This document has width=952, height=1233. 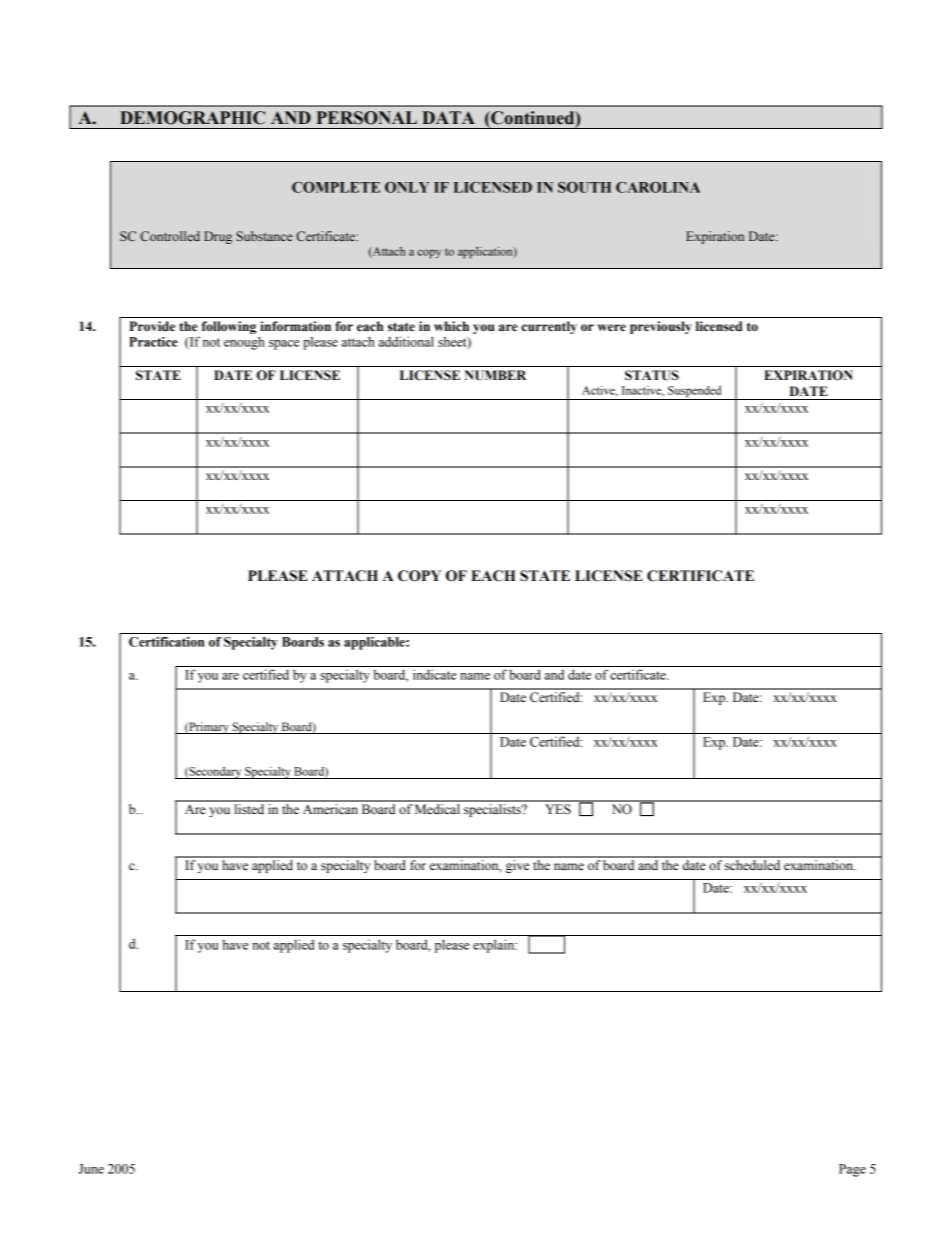 What do you see at coordinates (658, 187) in the document?
I see `CAROLINA` at bounding box center [658, 187].
